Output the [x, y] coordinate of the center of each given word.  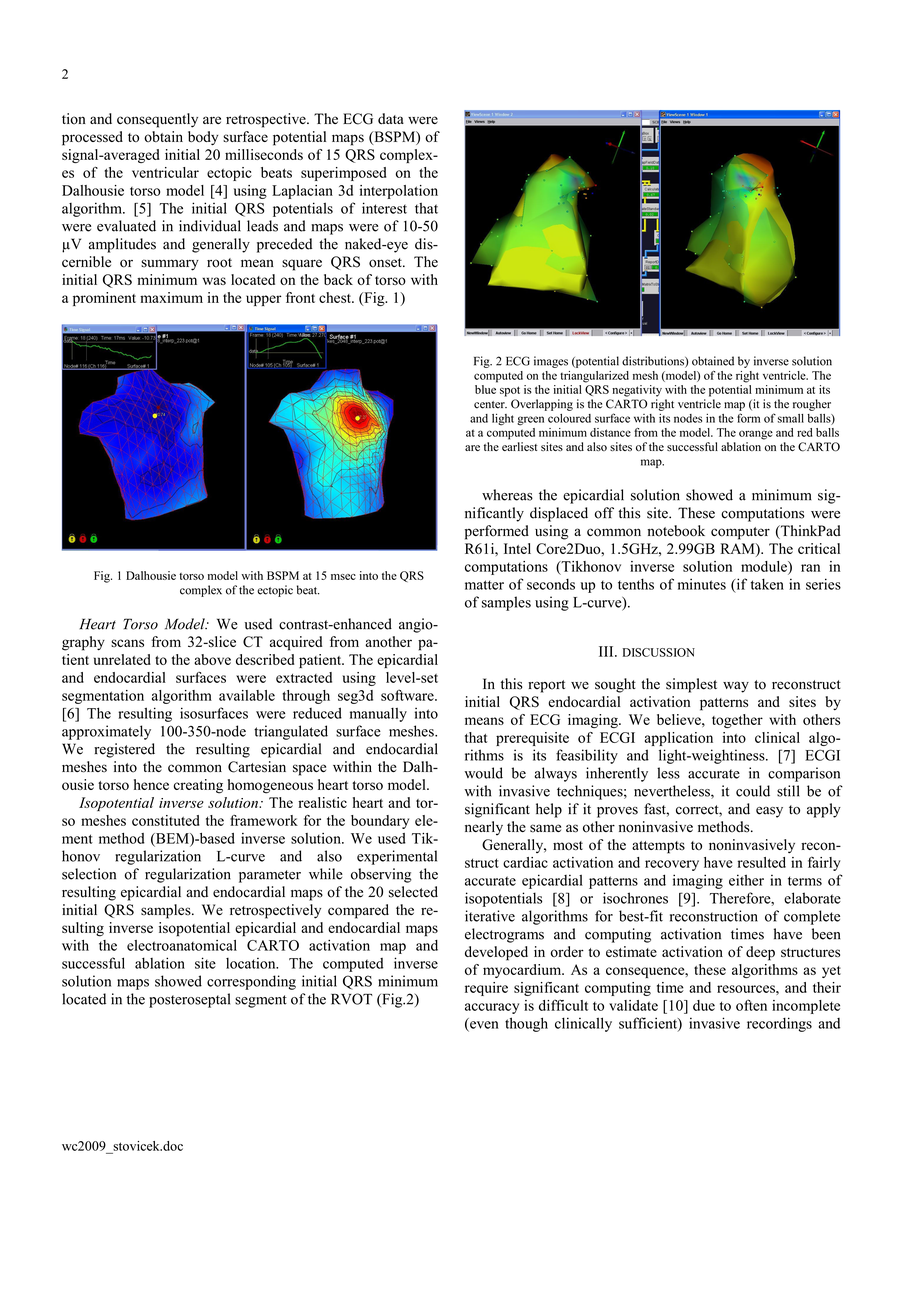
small [791, 418]
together [737, 721]
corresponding [251, 982]
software [408, 695]
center [490, 405]
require [486, 989]
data [391, 119]
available [247, 695]
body [203, 138]
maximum [171, 297]
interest [384, 208]
